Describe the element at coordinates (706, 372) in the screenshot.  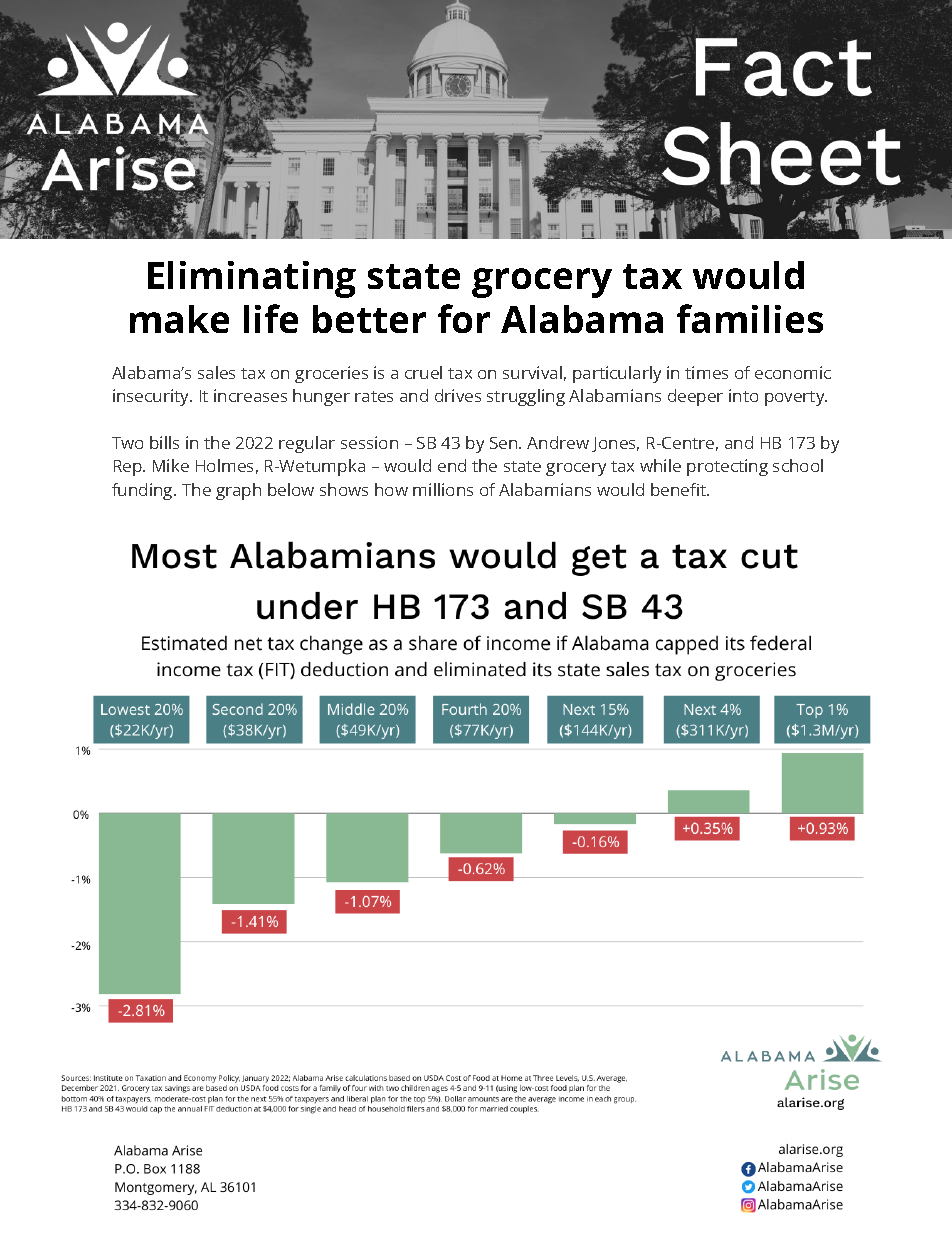
I see `times` at that location.
